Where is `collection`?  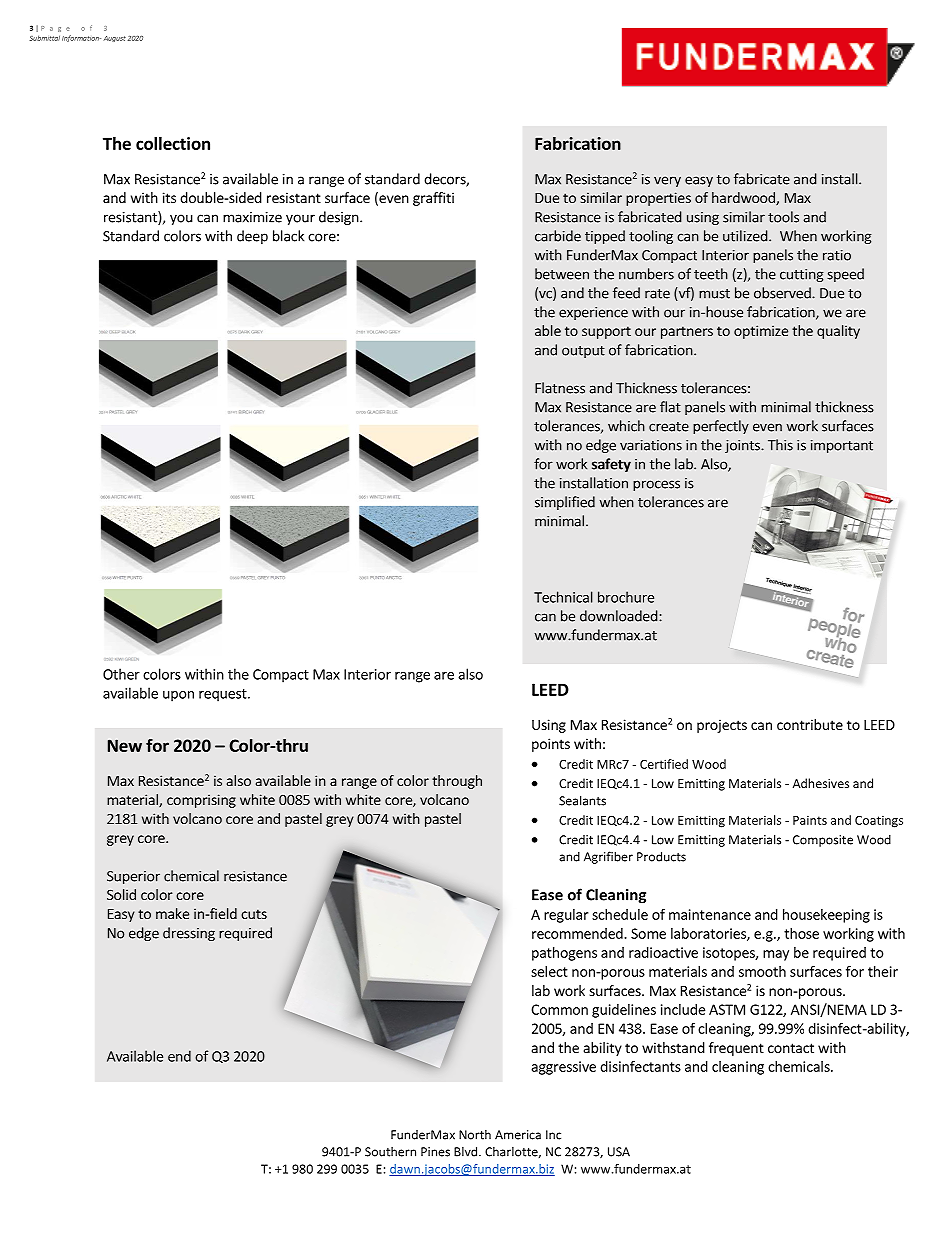 collection is located at coordinates (173, 143).
